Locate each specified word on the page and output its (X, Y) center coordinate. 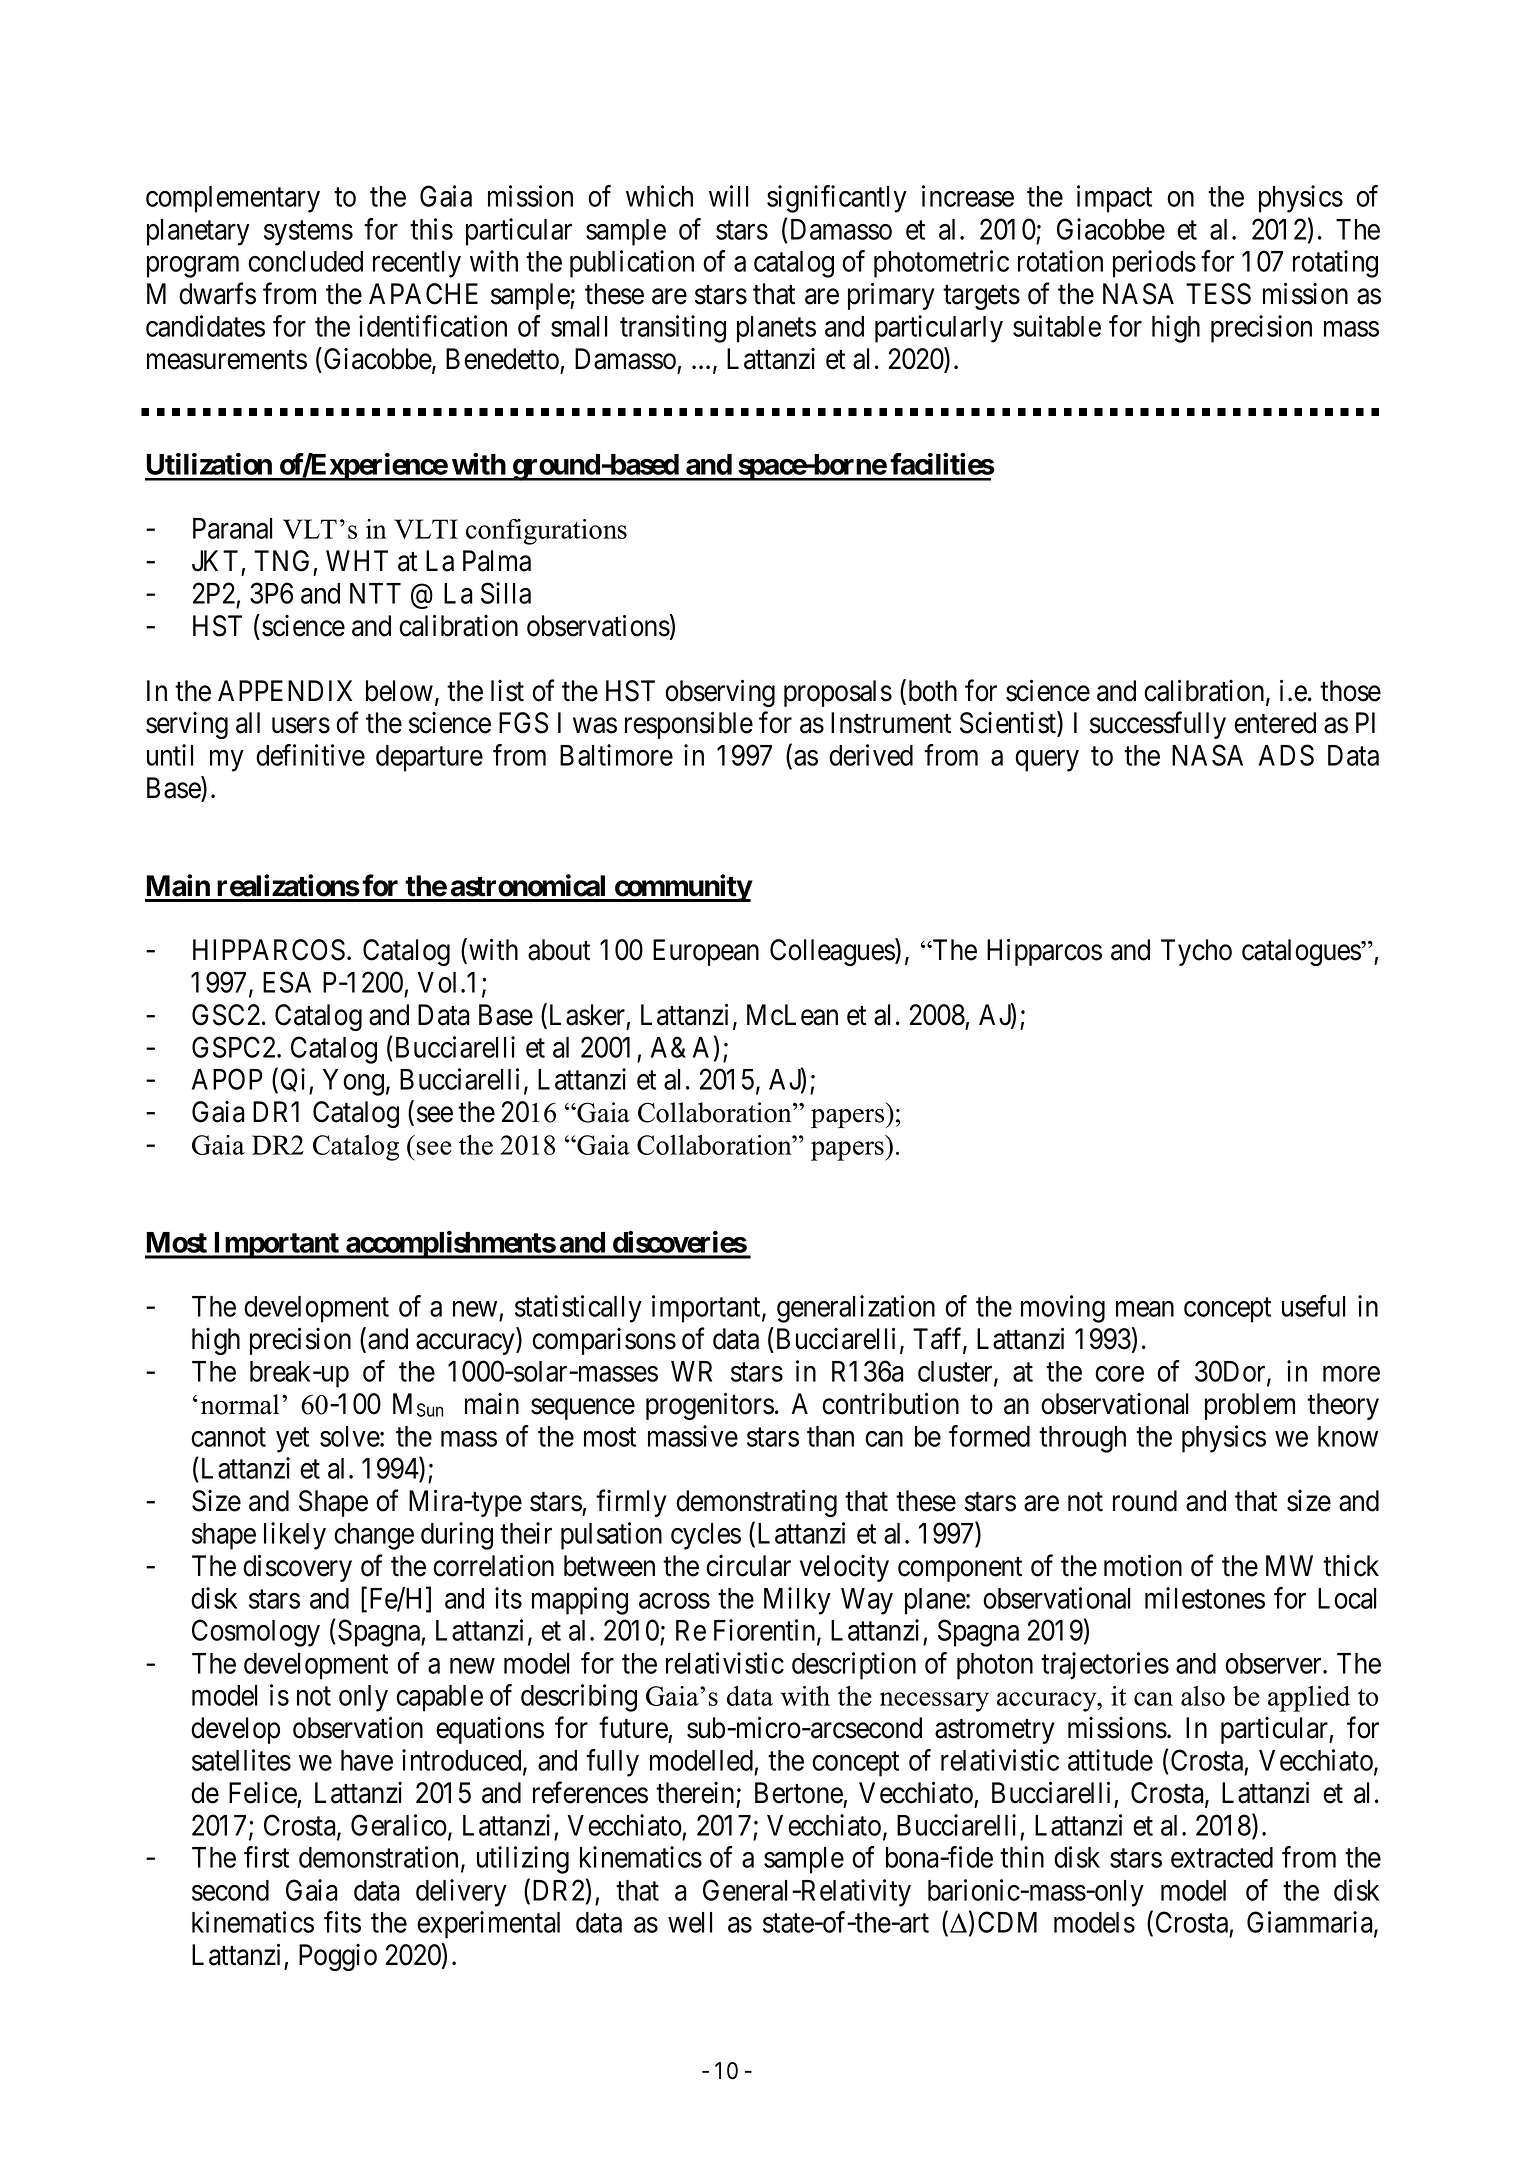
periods (1154, 264)
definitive (310, 755)
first (266, 1857)
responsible (689, 725)
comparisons (604, 1341)
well (690, 1922)
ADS (1286, 755)
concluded (305, 261)
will (729, 196)
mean (1145, 1309)
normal (240, 1404)
